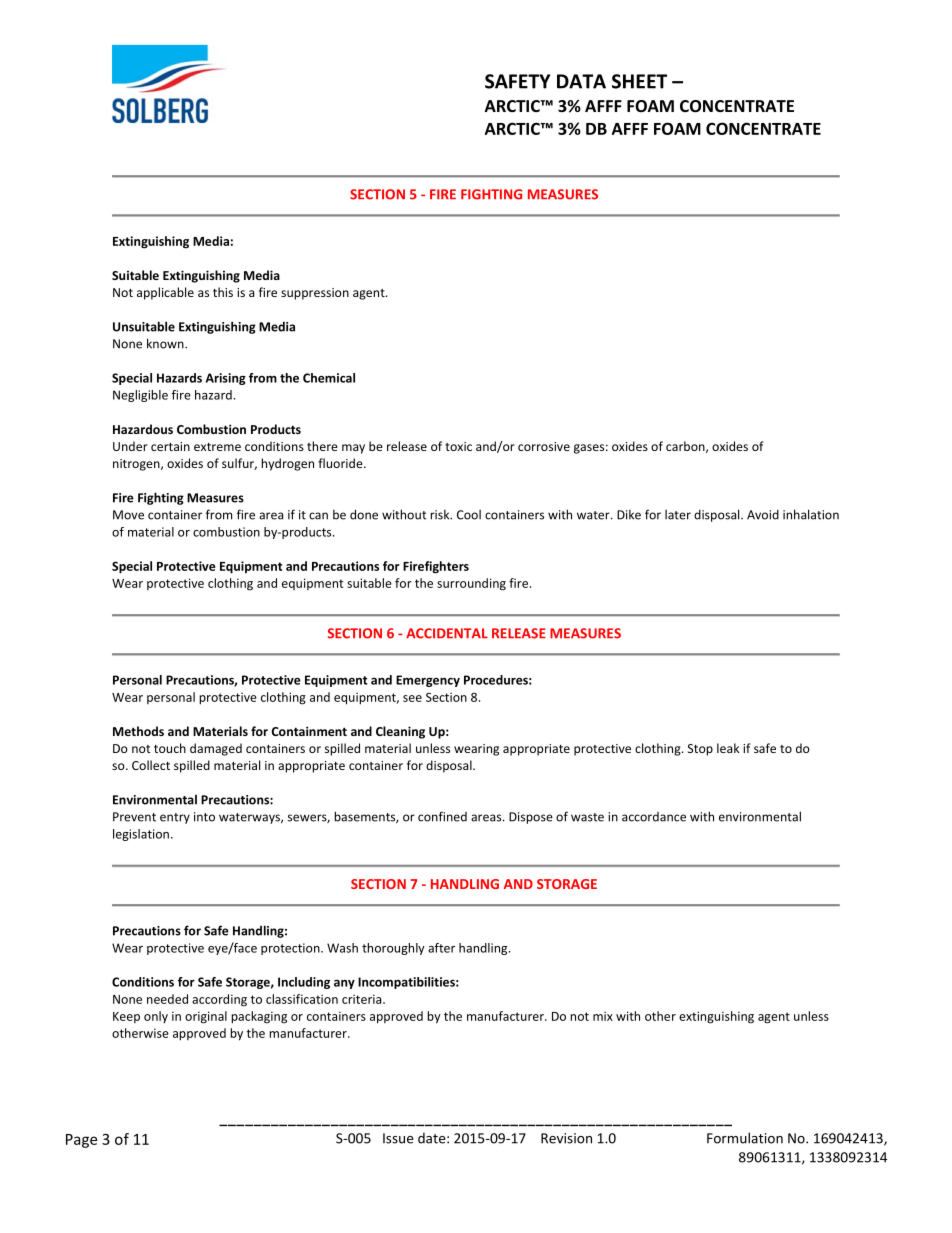 This screenshot has width=952, height=1233. What do you see at coordinates (398, 1138) in the screenshot?
I see `Issue` at bounding box center [398, 1138].
